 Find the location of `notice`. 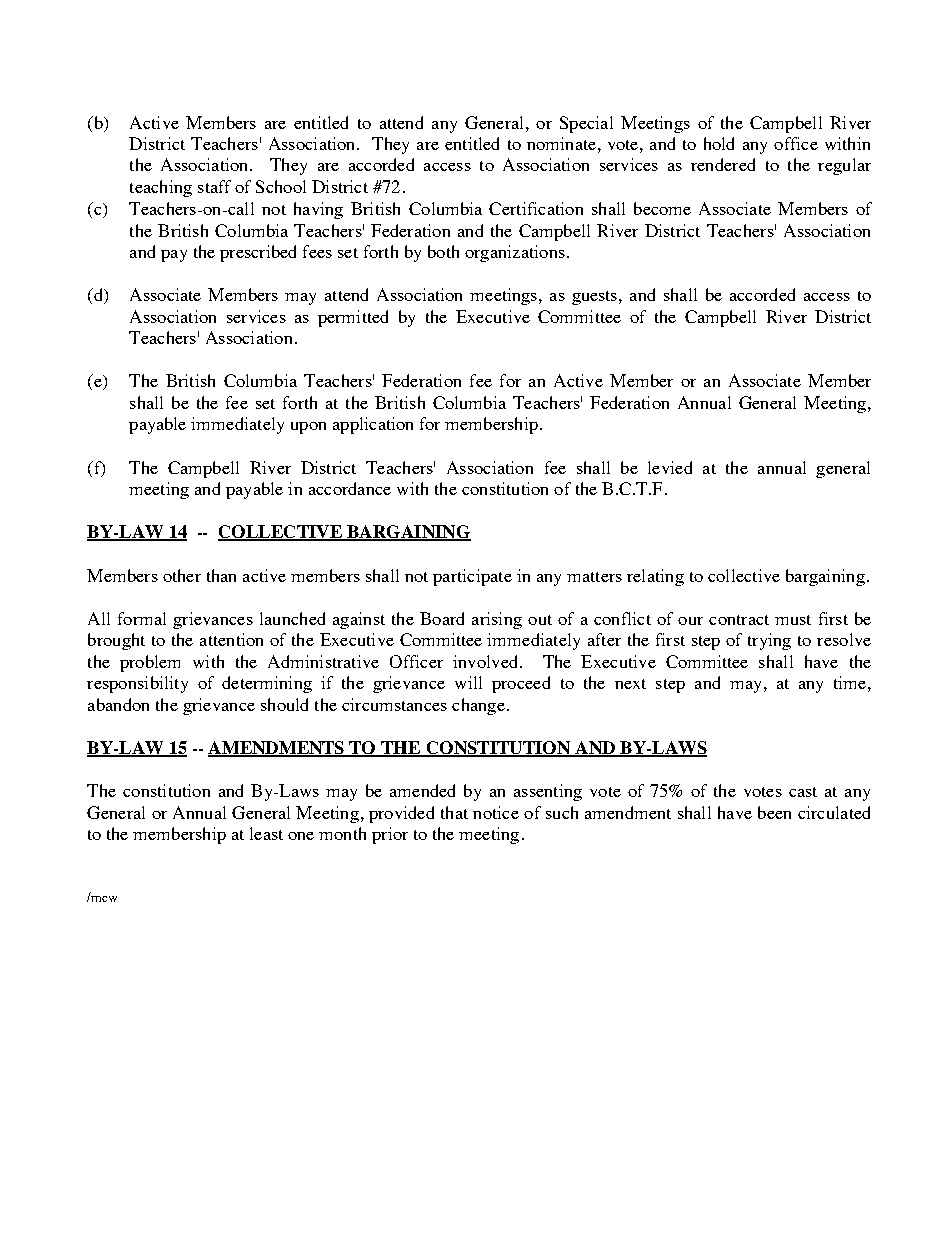

notice is located at coordinates (496, 812).
